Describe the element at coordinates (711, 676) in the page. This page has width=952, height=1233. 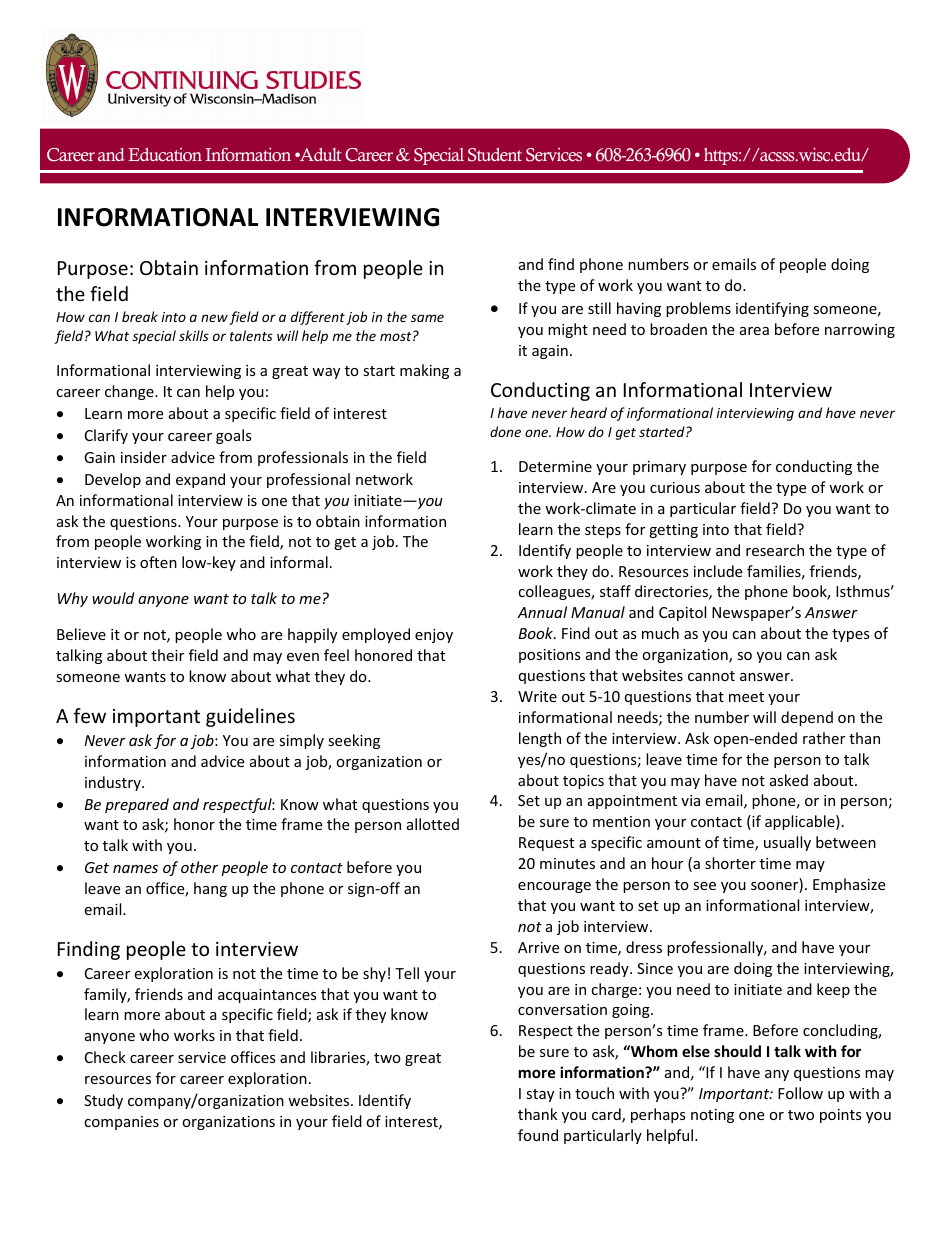
I see `cannot` at that location.
